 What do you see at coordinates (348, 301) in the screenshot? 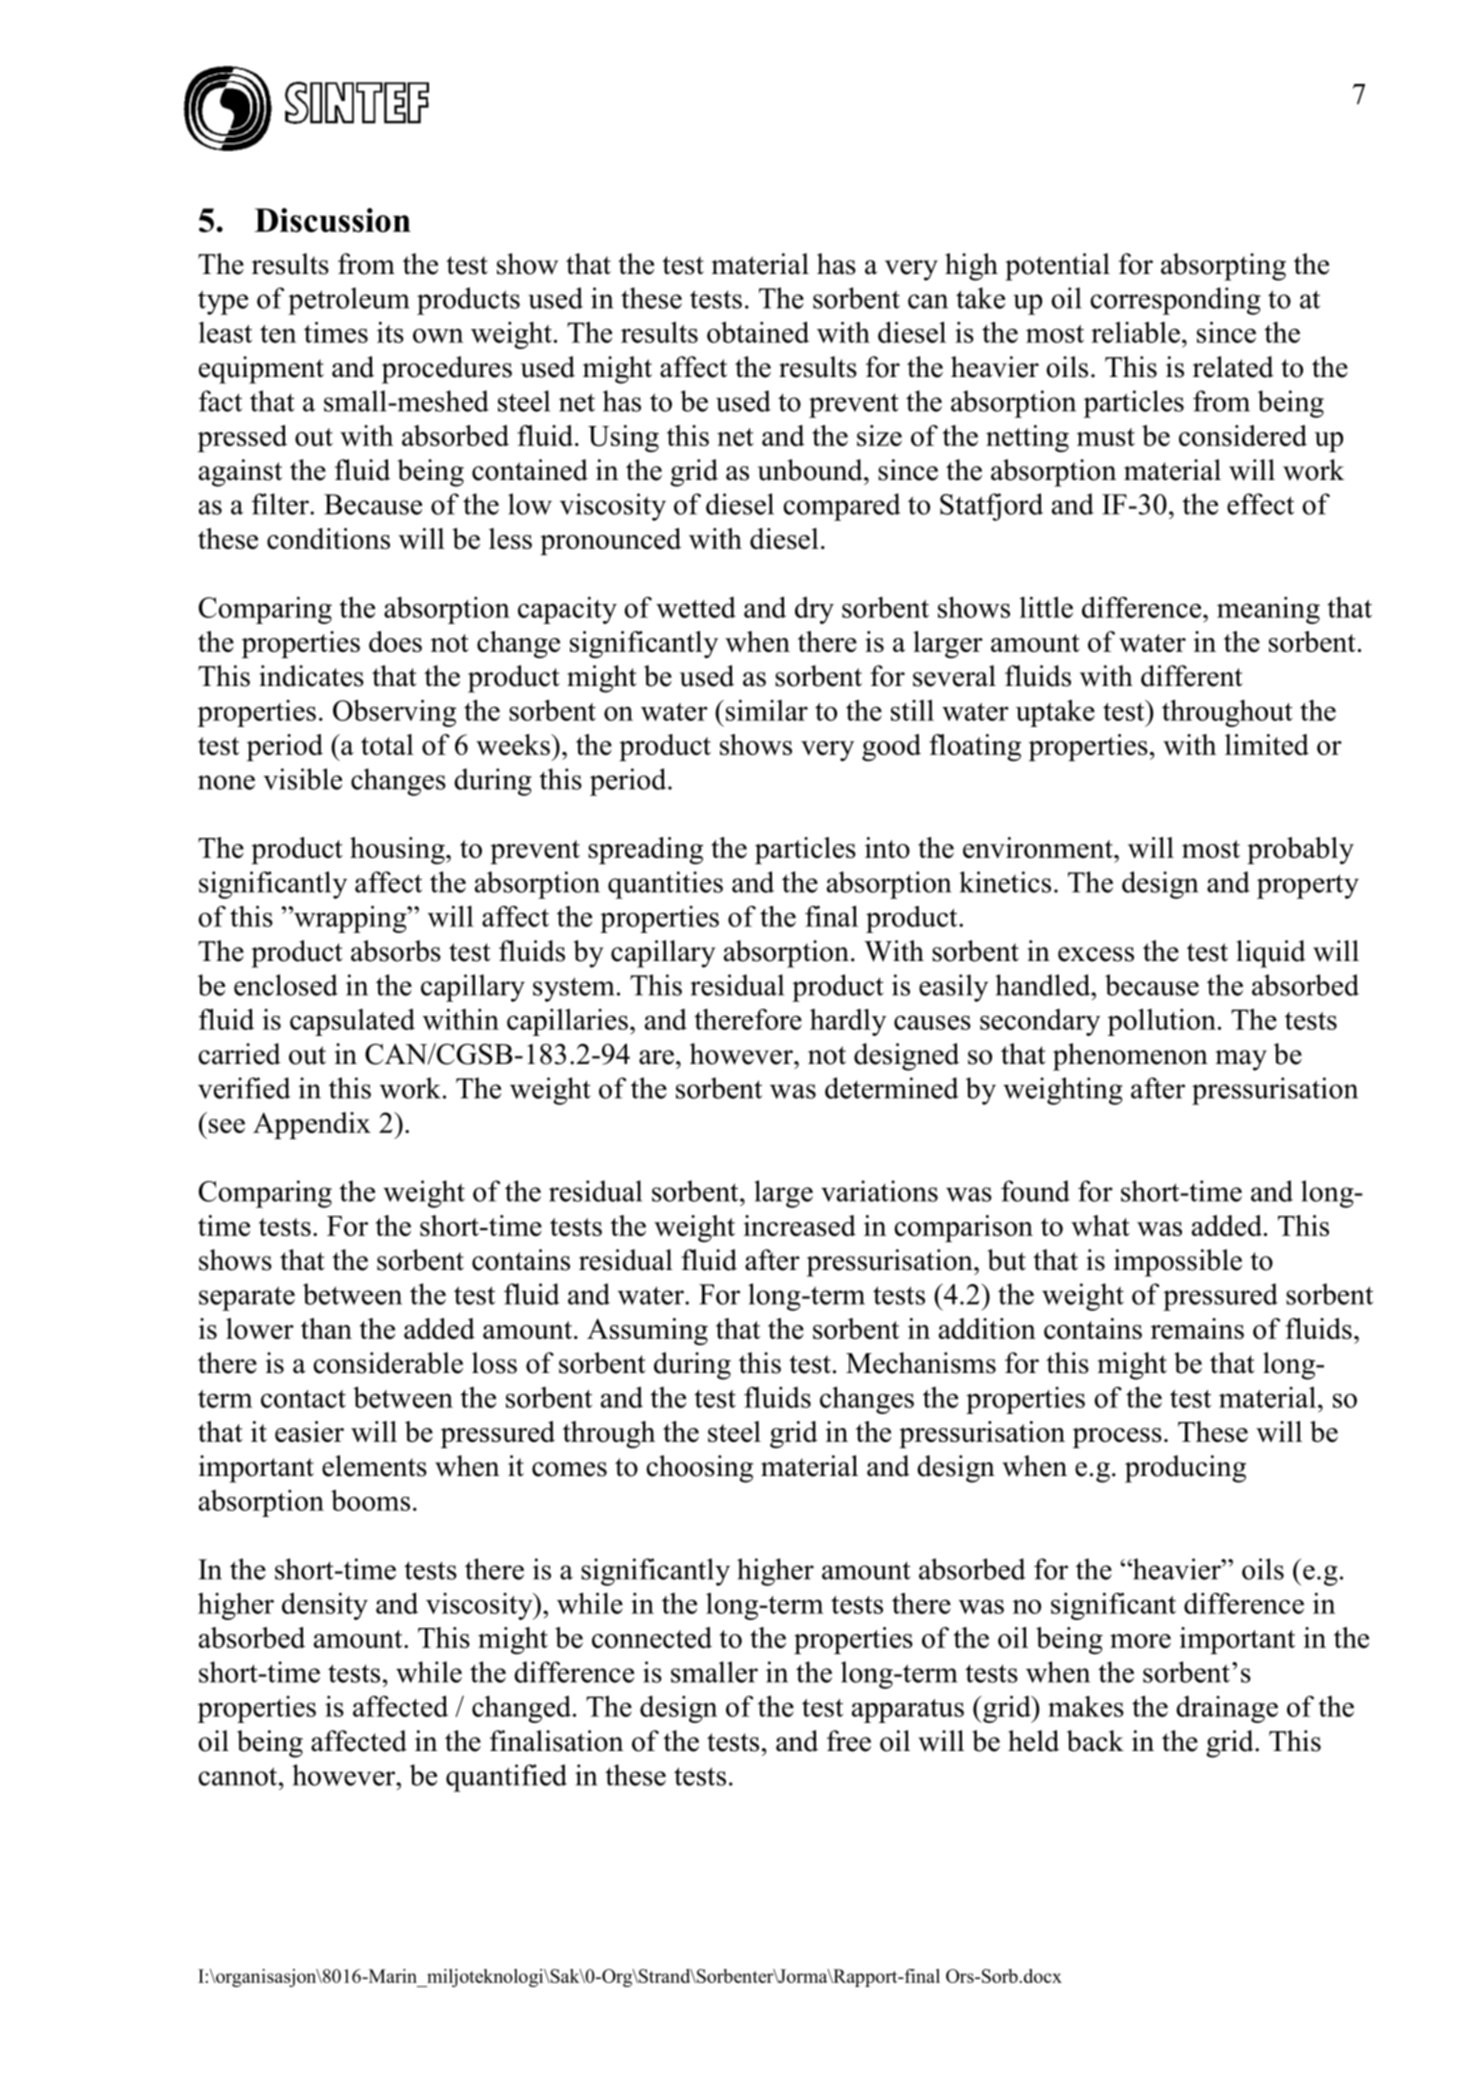
I see `petroleum` at bounding box center [348, 301].
